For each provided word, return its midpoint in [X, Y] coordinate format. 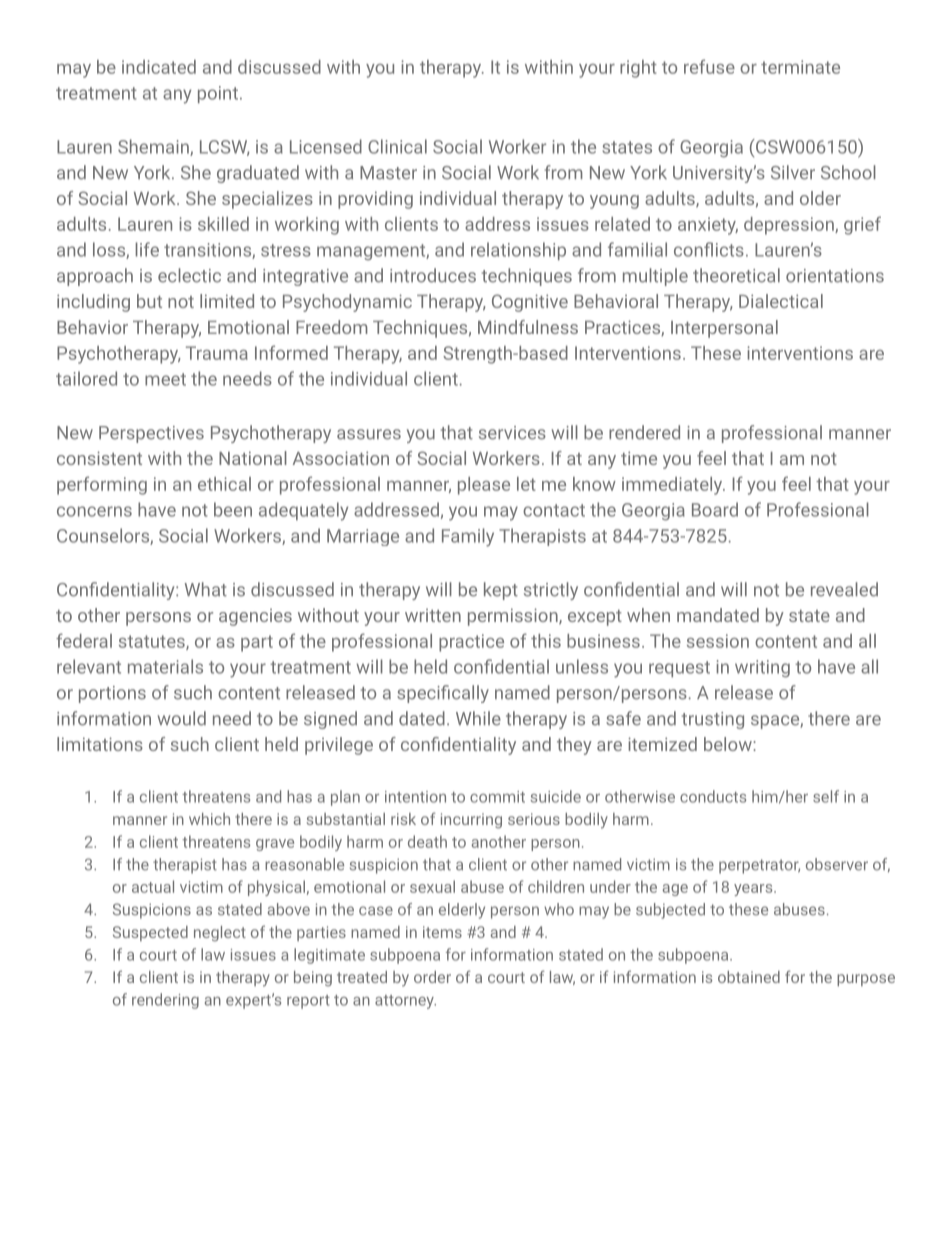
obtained [749, 977]
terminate [800, 67]
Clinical [397, 146]
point [218, 94]
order [432, 977]
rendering [165, 1001]
